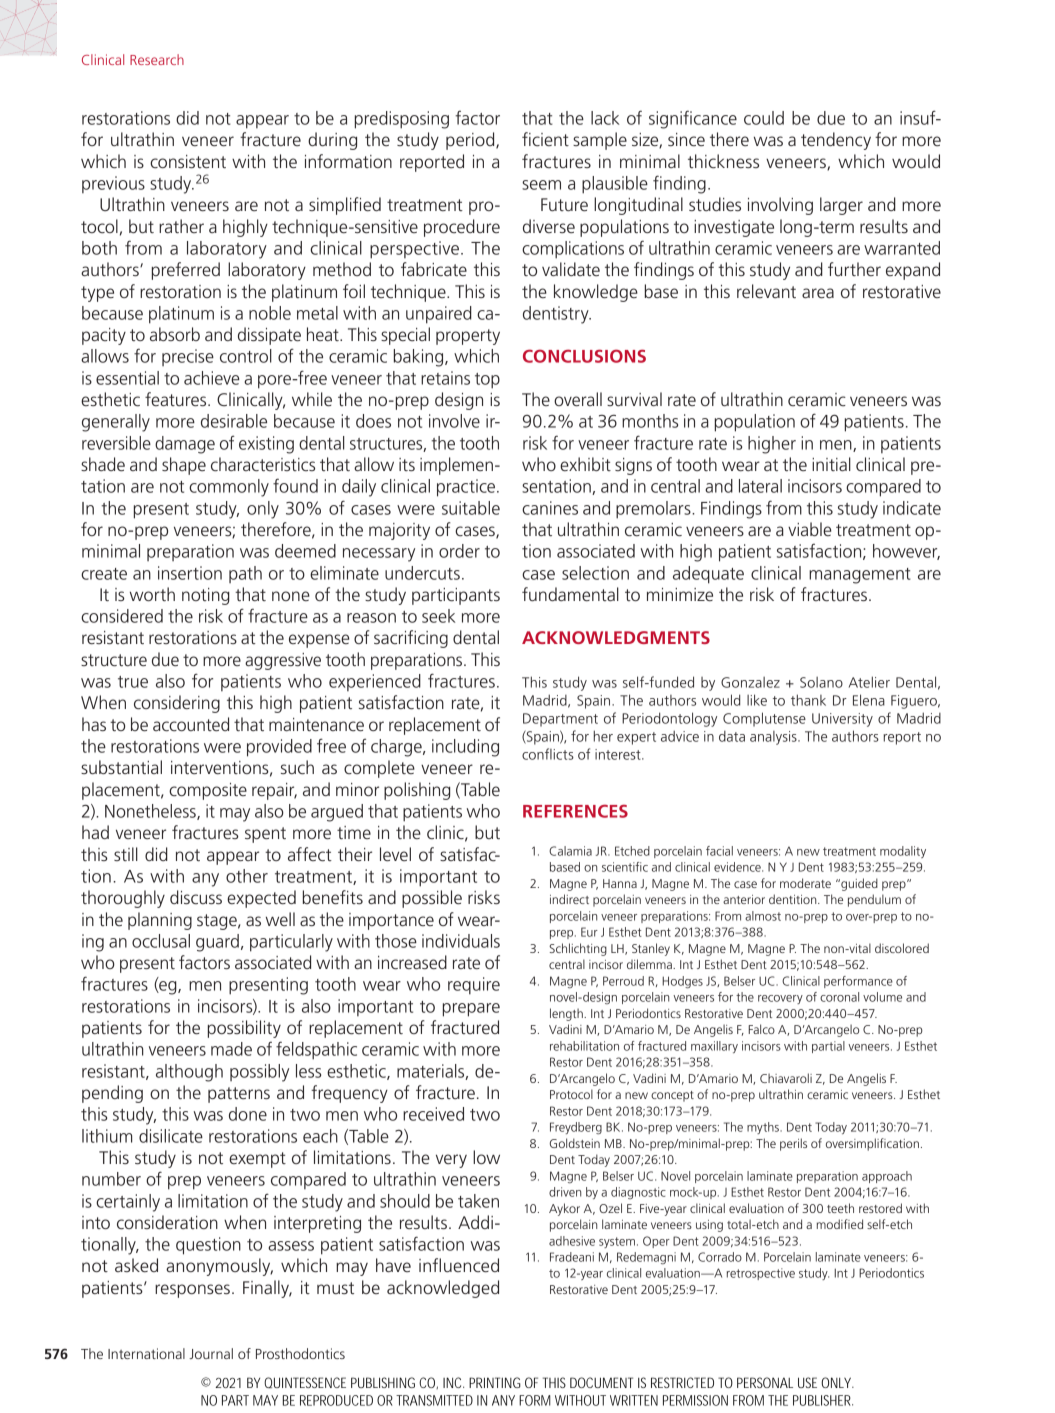 This page has height=1413, width=1055. What do you see at coordinates (605, 118) in the page?
I see `lack` at bounding box center [605, 118].
